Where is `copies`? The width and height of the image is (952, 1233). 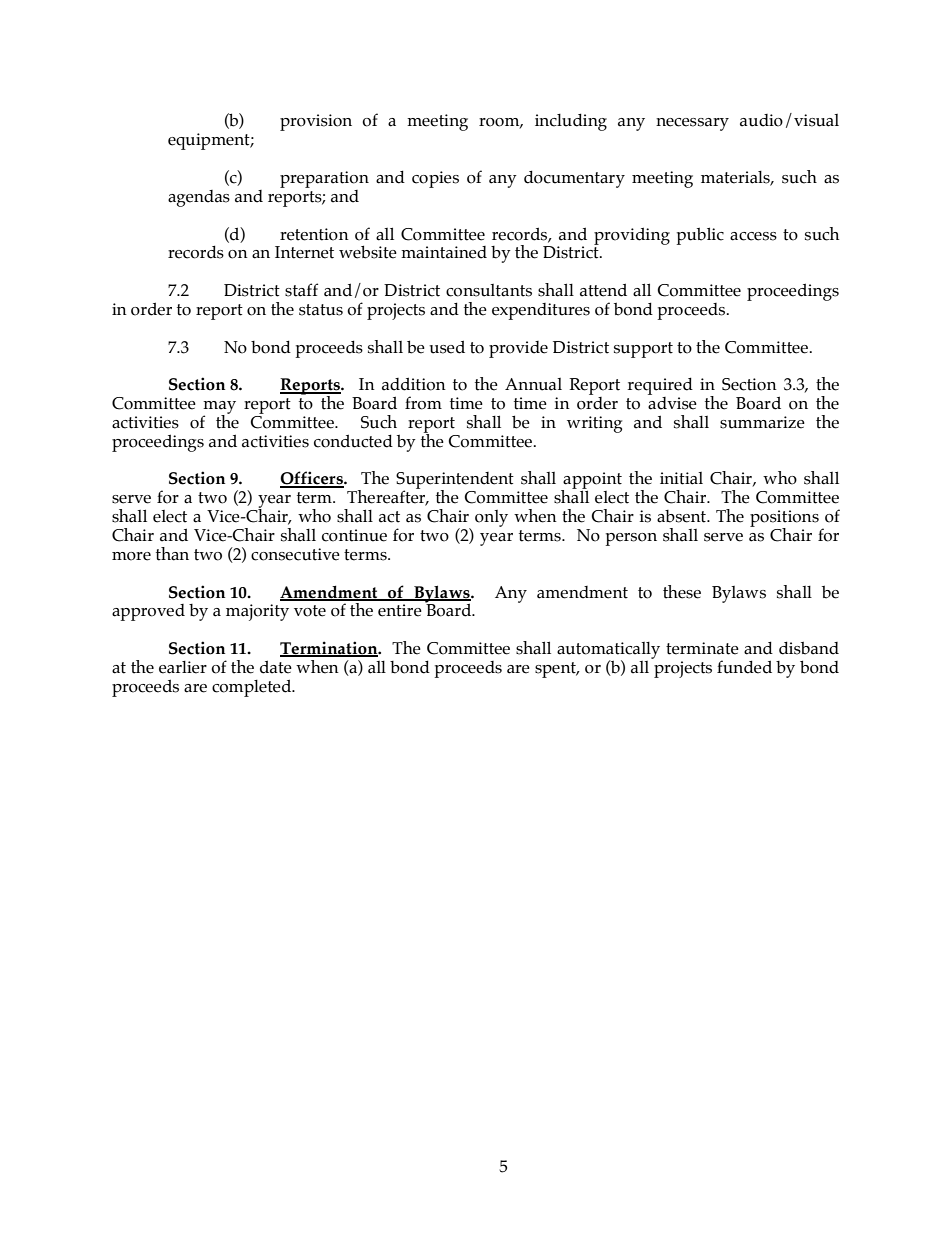 copies is located at coordinates (435, 179).
